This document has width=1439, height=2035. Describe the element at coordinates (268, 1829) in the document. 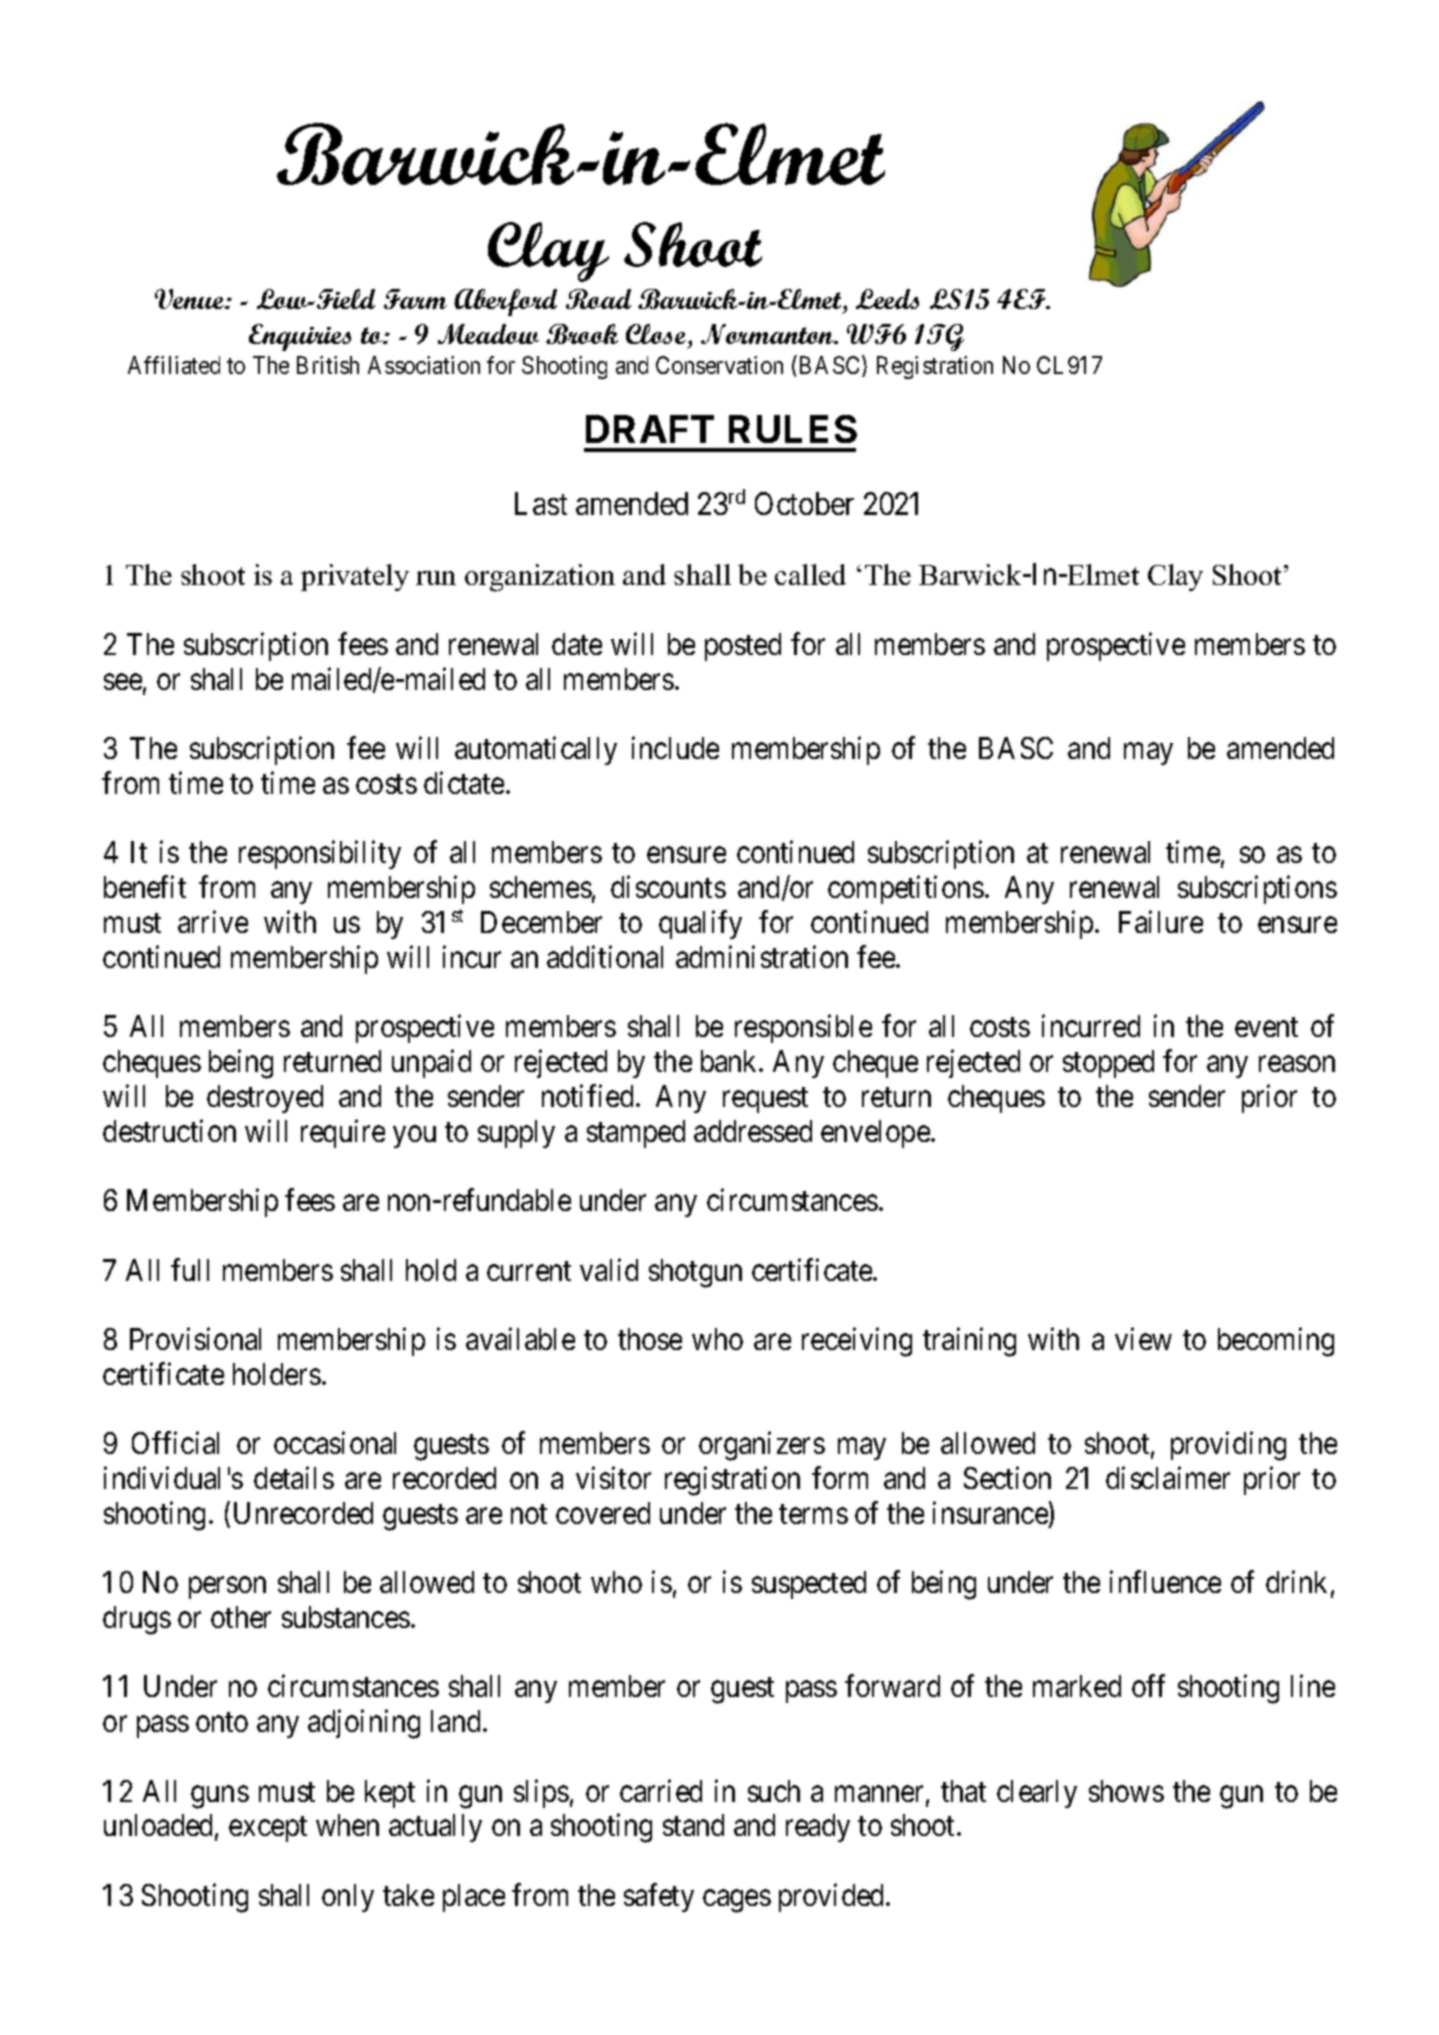

I see `except` at that location.
